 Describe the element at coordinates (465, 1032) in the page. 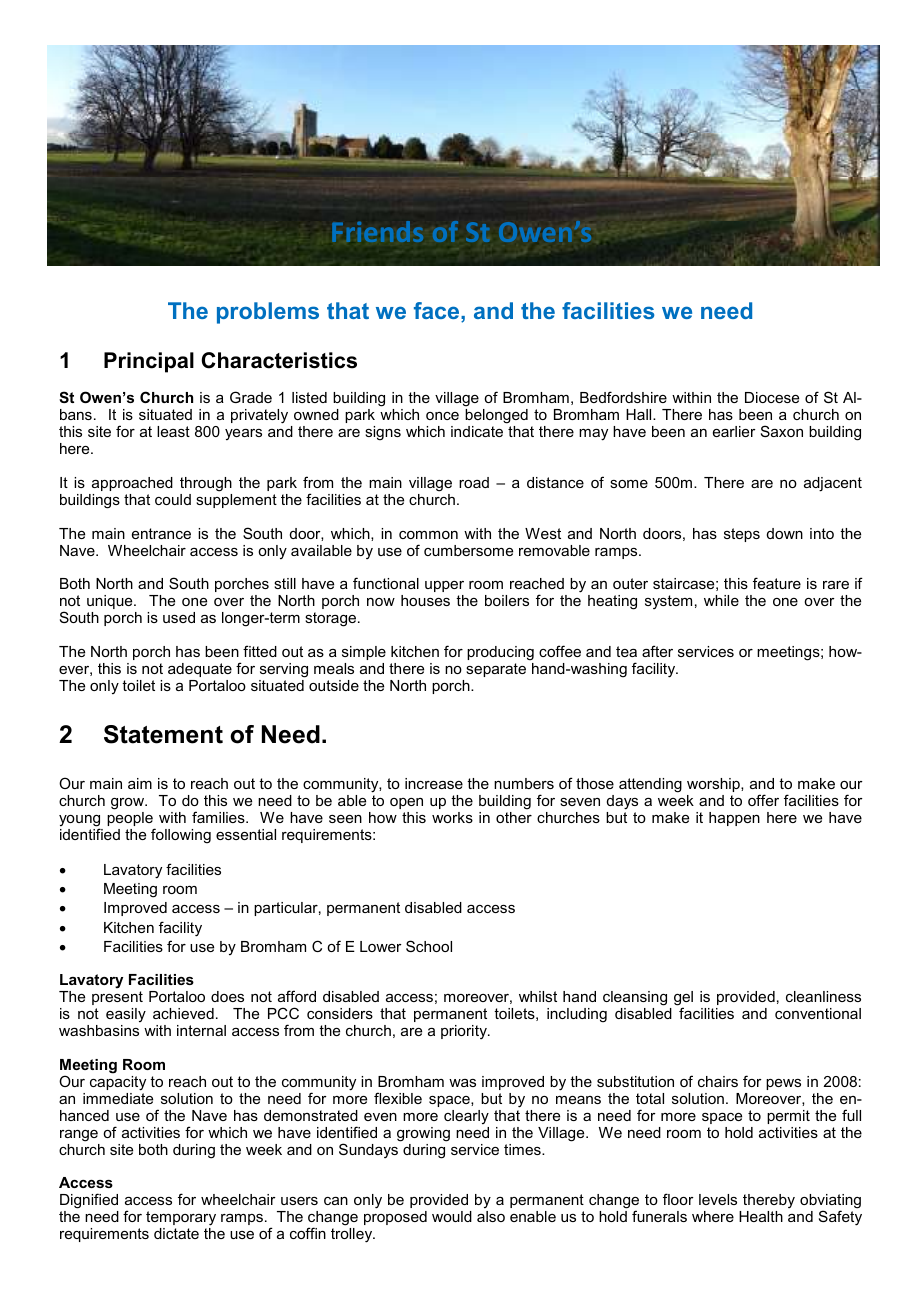

I see `priority` at that location.
